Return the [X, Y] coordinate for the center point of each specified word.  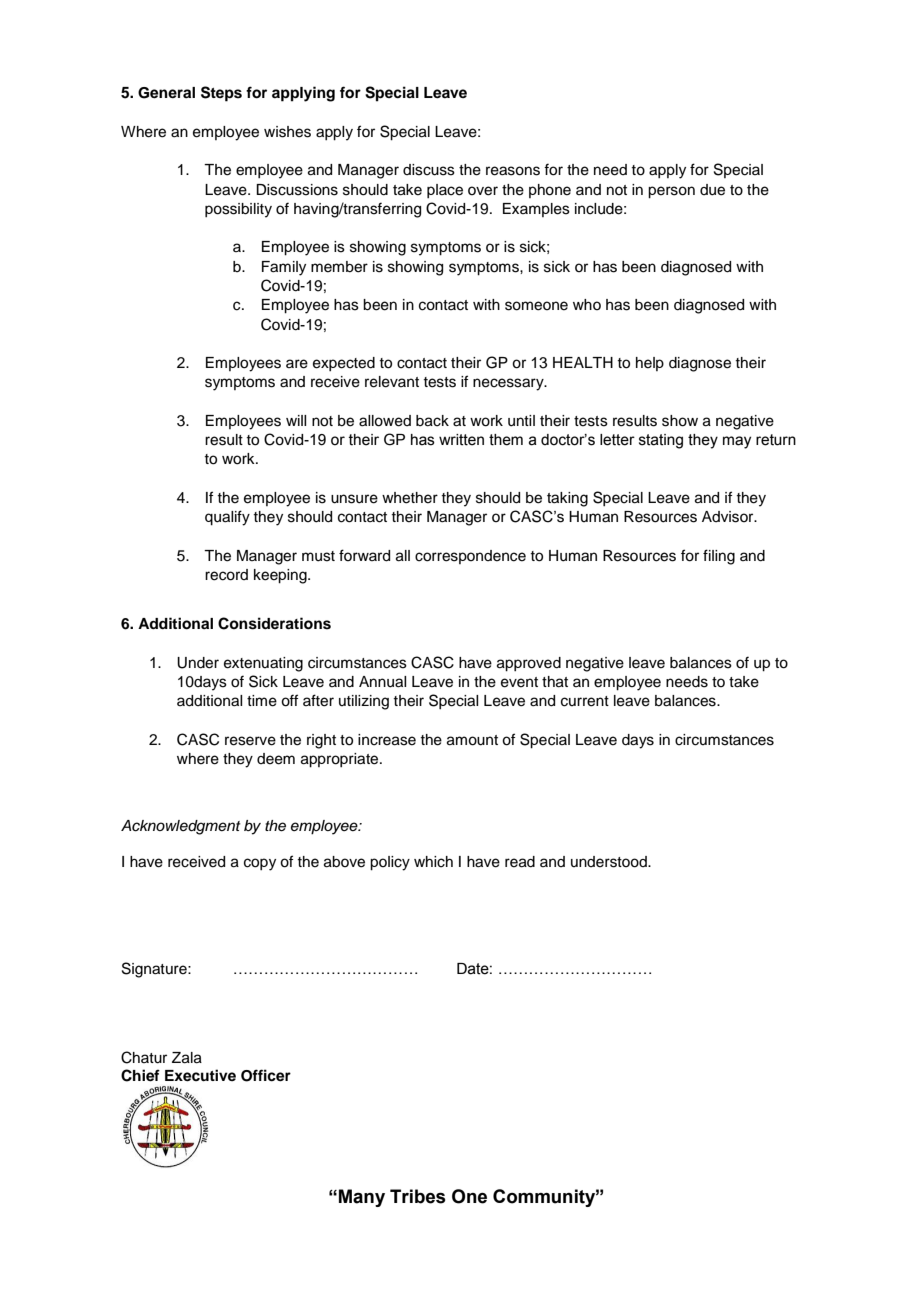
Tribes [418, 1196]
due [712, 190]
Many [362, 1198]
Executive [200, 1075]
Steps [221, 94]
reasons [513, 171]
